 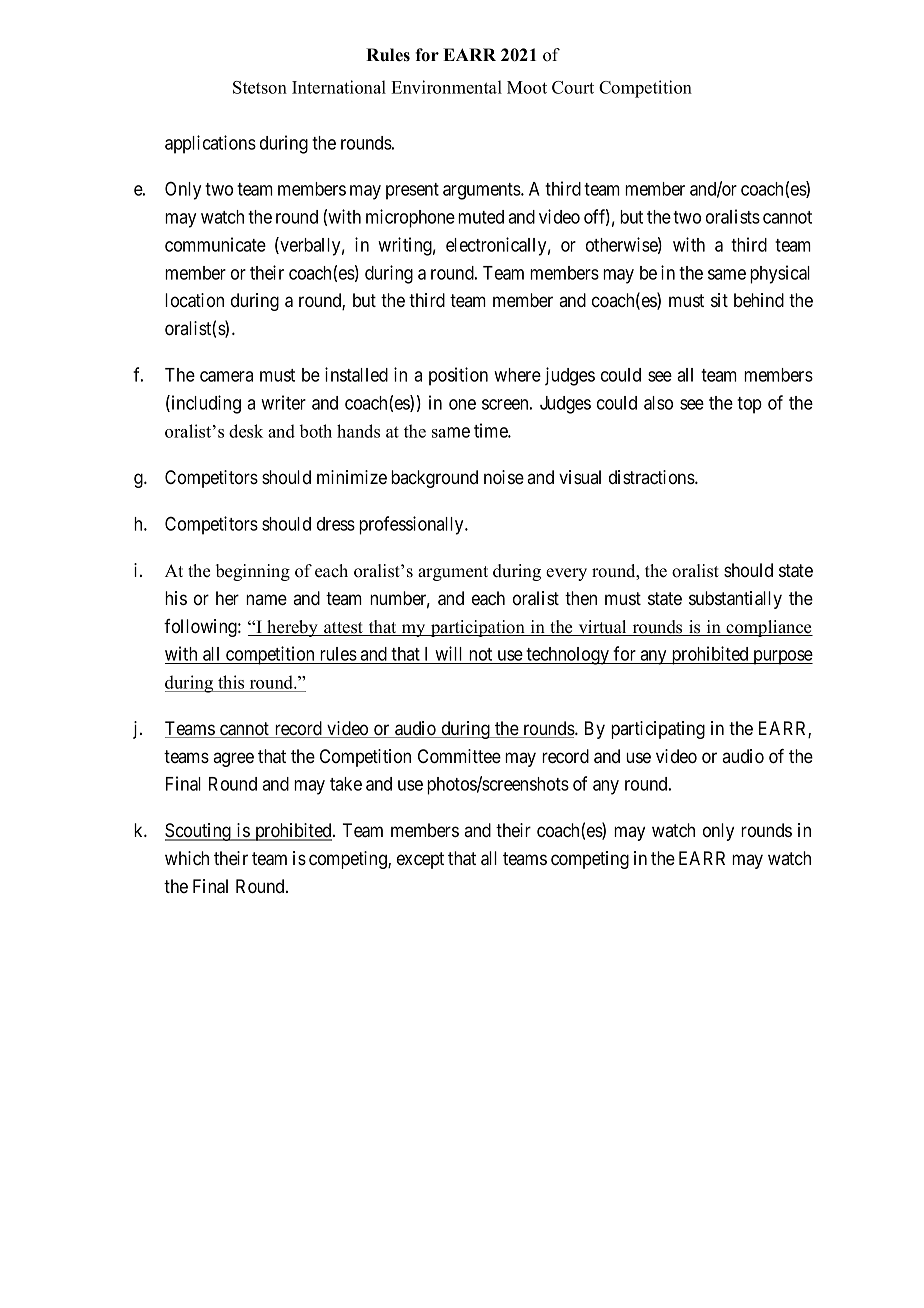 What do you see at coordinates (446, 87) in the screenshot?
I see `Environmental` at bounding box center [446, 87].
